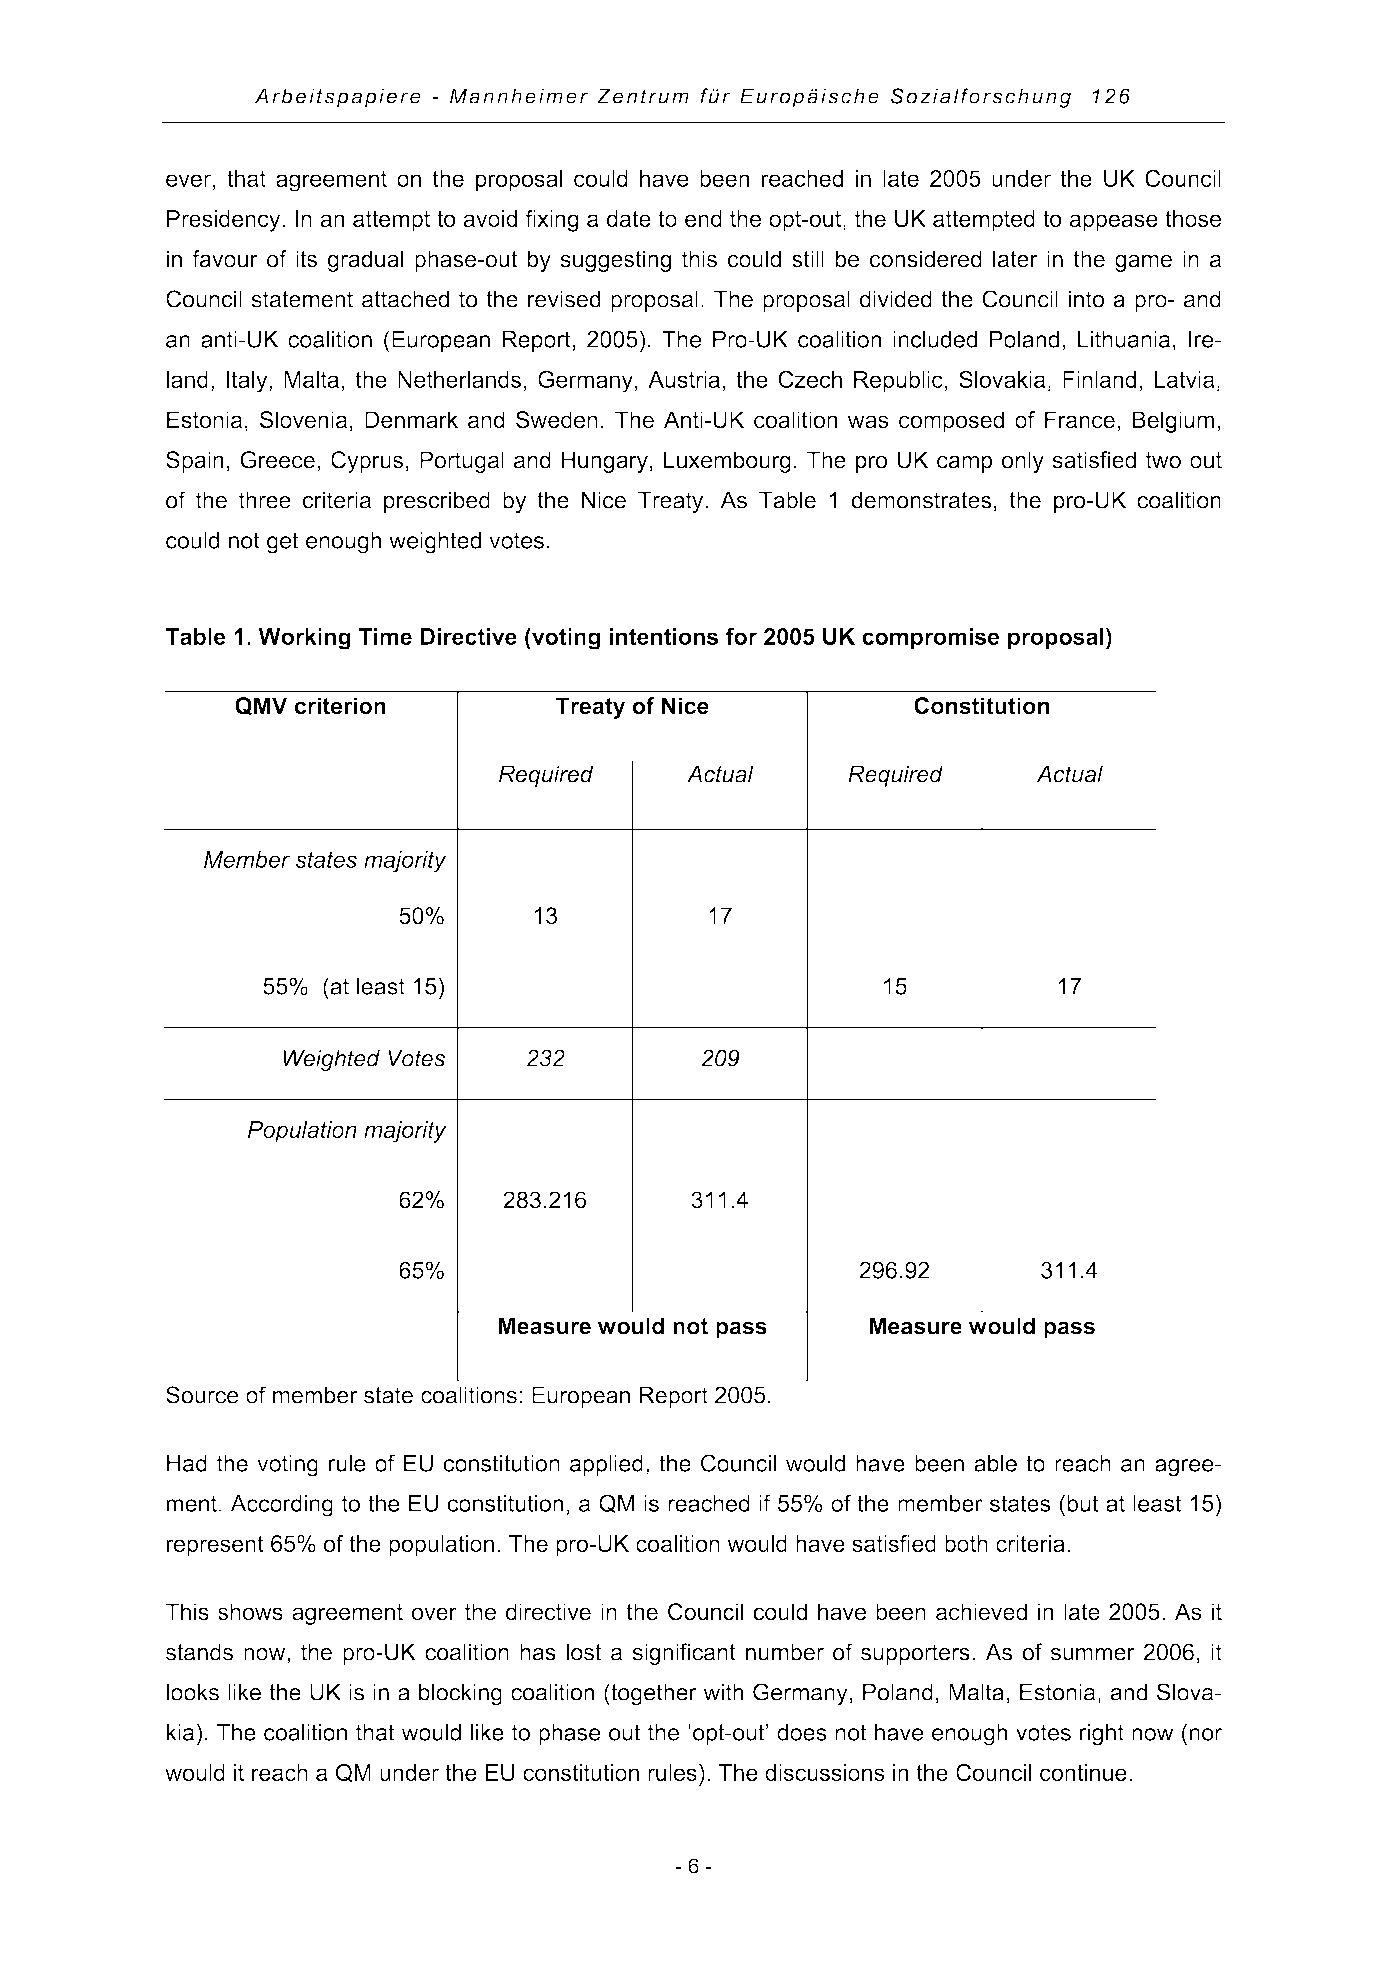 Image resolution: width=1387 pixels, height=1962 pixels. What do you see at coordinates (606, 1465) in the screenshot?
I see `applied` at bounding box center [606, 1465].
